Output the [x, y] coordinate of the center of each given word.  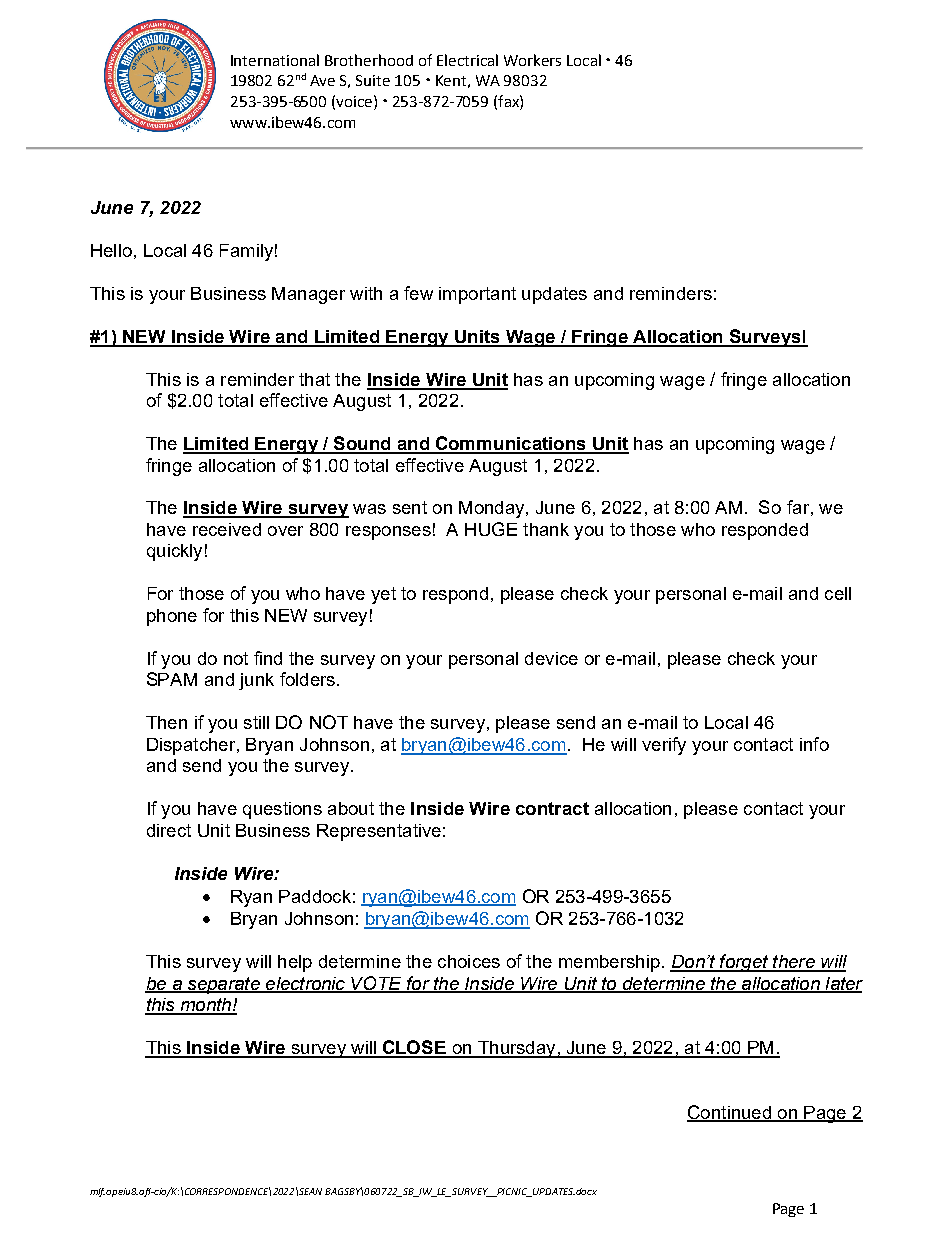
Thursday [517, 1049]
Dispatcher [192, 746]
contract [552, 808]
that [314, 379]
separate [223, 985]
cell [838, 593]
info [814, 744]
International [275, 60]
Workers [532, 60]
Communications [511, 444]
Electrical [467, 60]
